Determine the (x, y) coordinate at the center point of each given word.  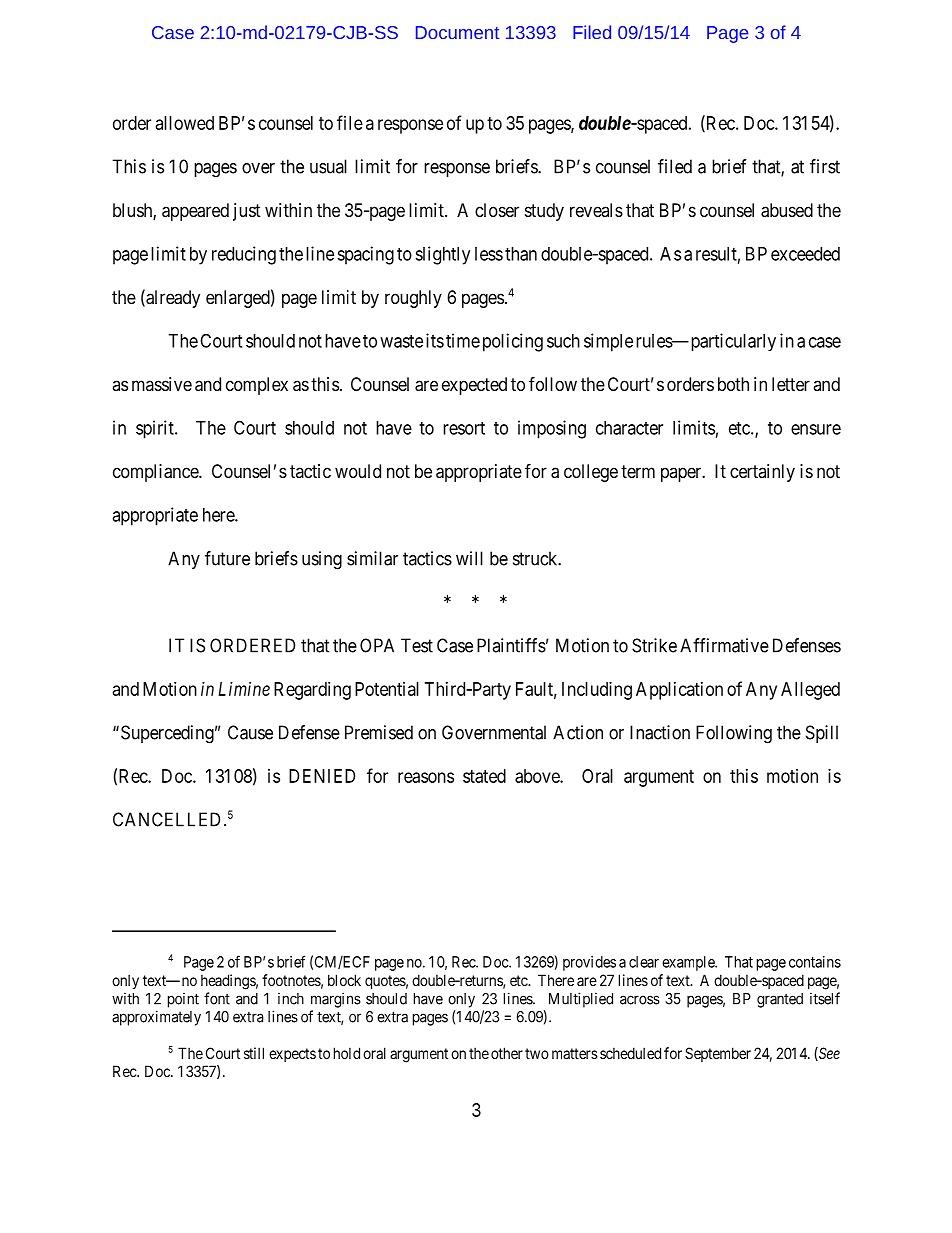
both (733, 384)
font (217, 998)
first (825, 166)
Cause (250, 732)
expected (474, 386)
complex (257, 386)
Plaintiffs (511, 645)
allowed (185, 123)
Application (679, 691)
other (507, 1053)
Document (457, 32)
